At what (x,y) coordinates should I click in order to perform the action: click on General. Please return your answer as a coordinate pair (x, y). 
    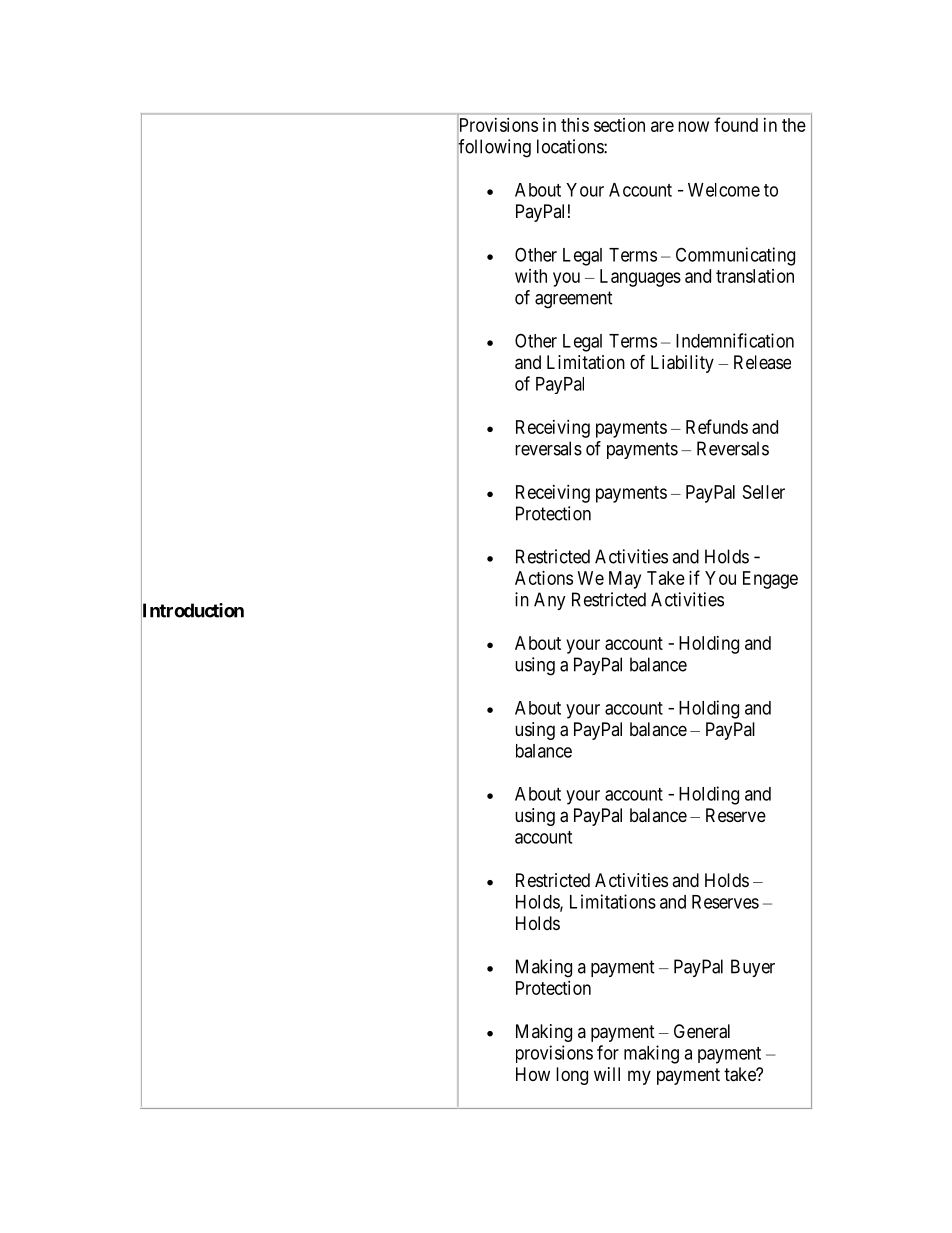
    Looking at the image, I should click on (702, 1031).
